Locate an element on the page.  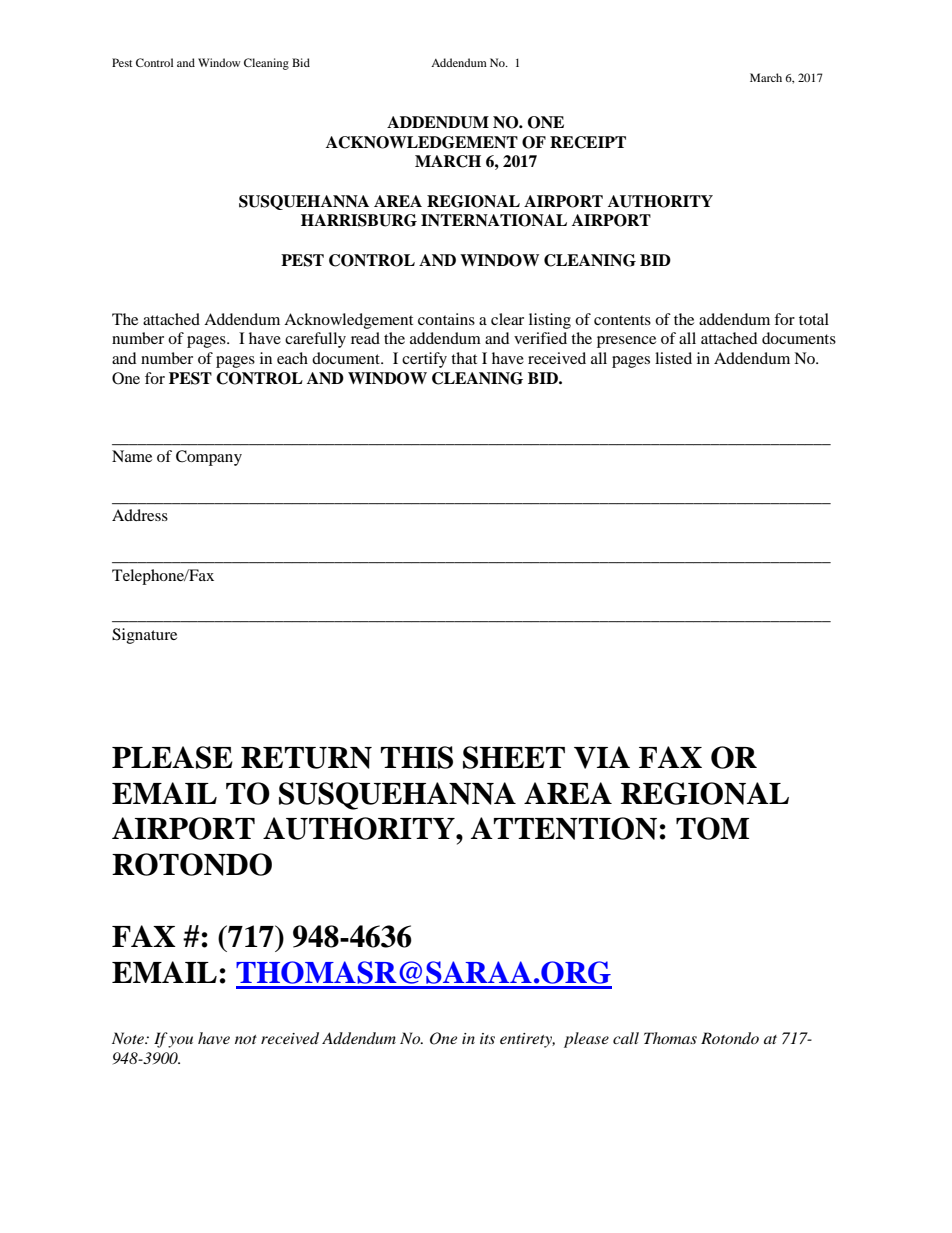
RECEIPT is located at coordinates (588, 142).
